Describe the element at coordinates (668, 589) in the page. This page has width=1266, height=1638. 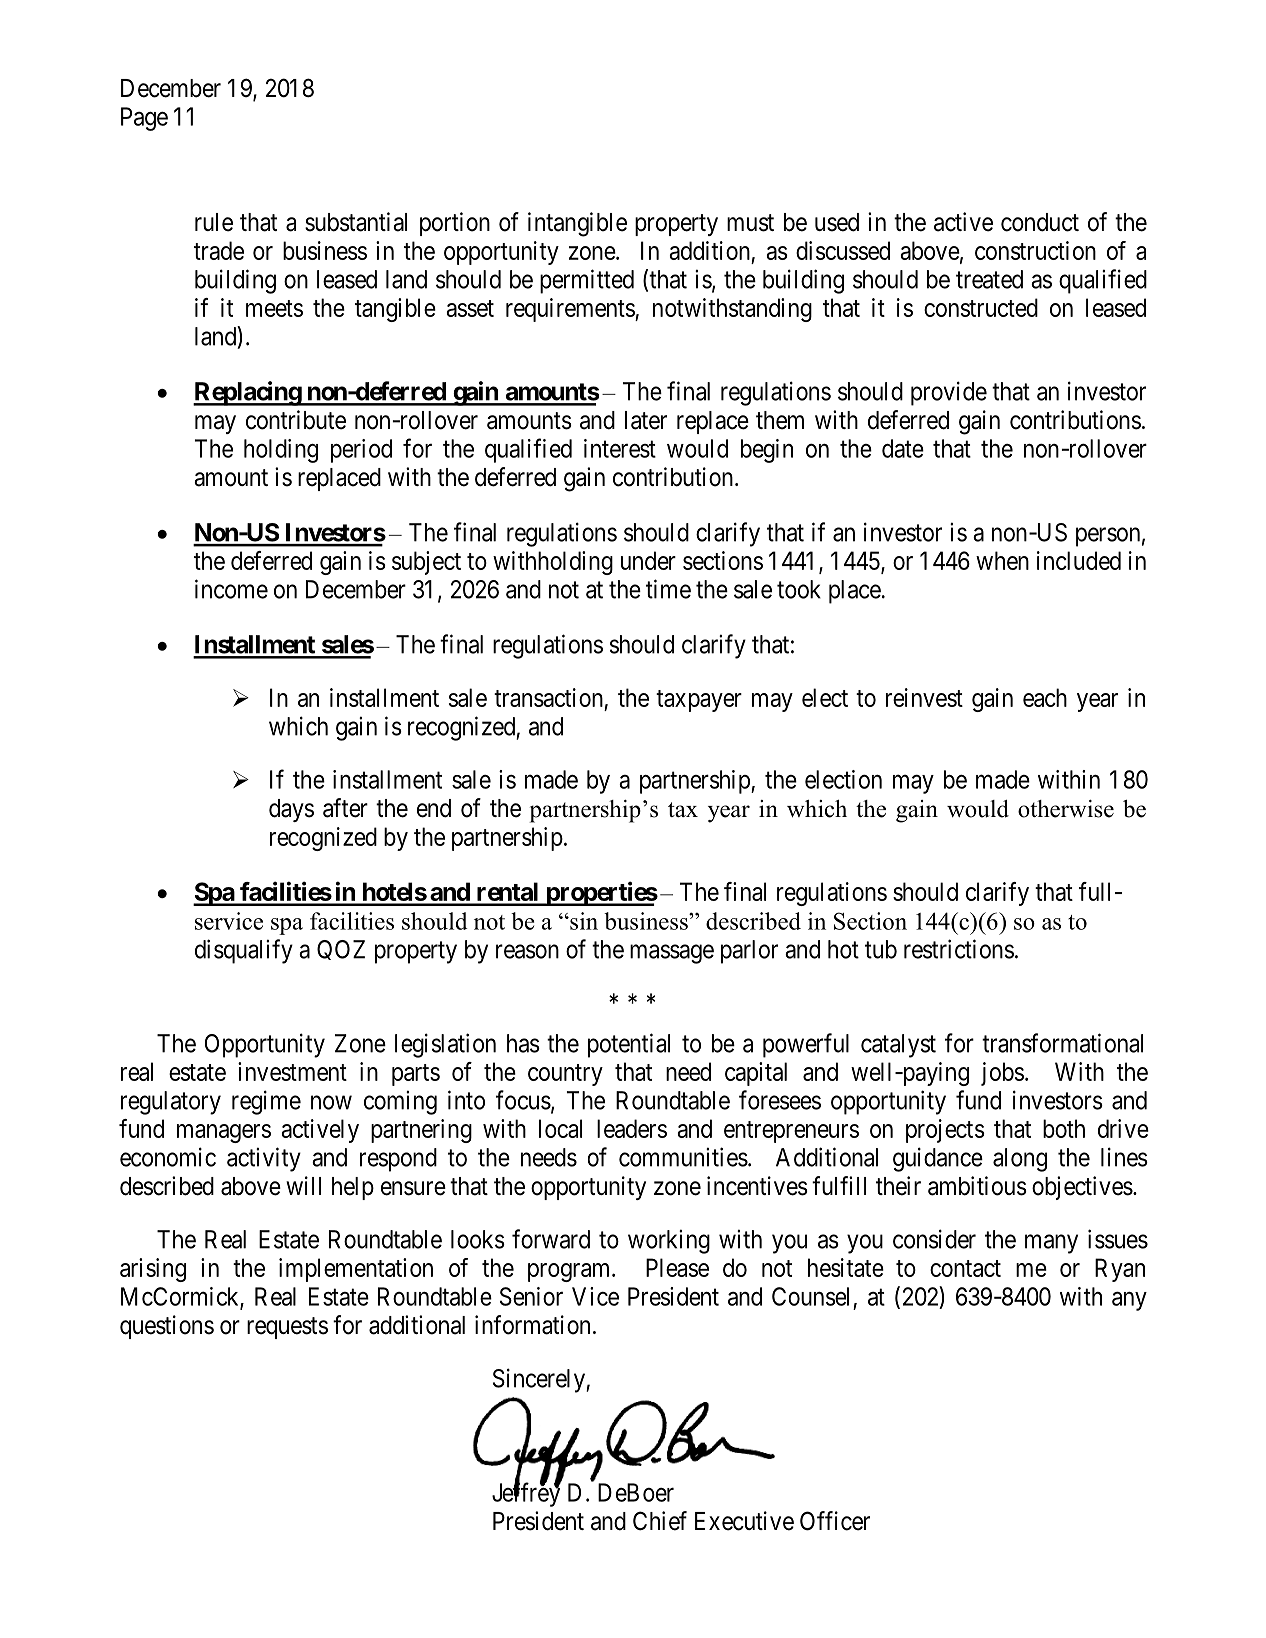
I see `time` at that location.
